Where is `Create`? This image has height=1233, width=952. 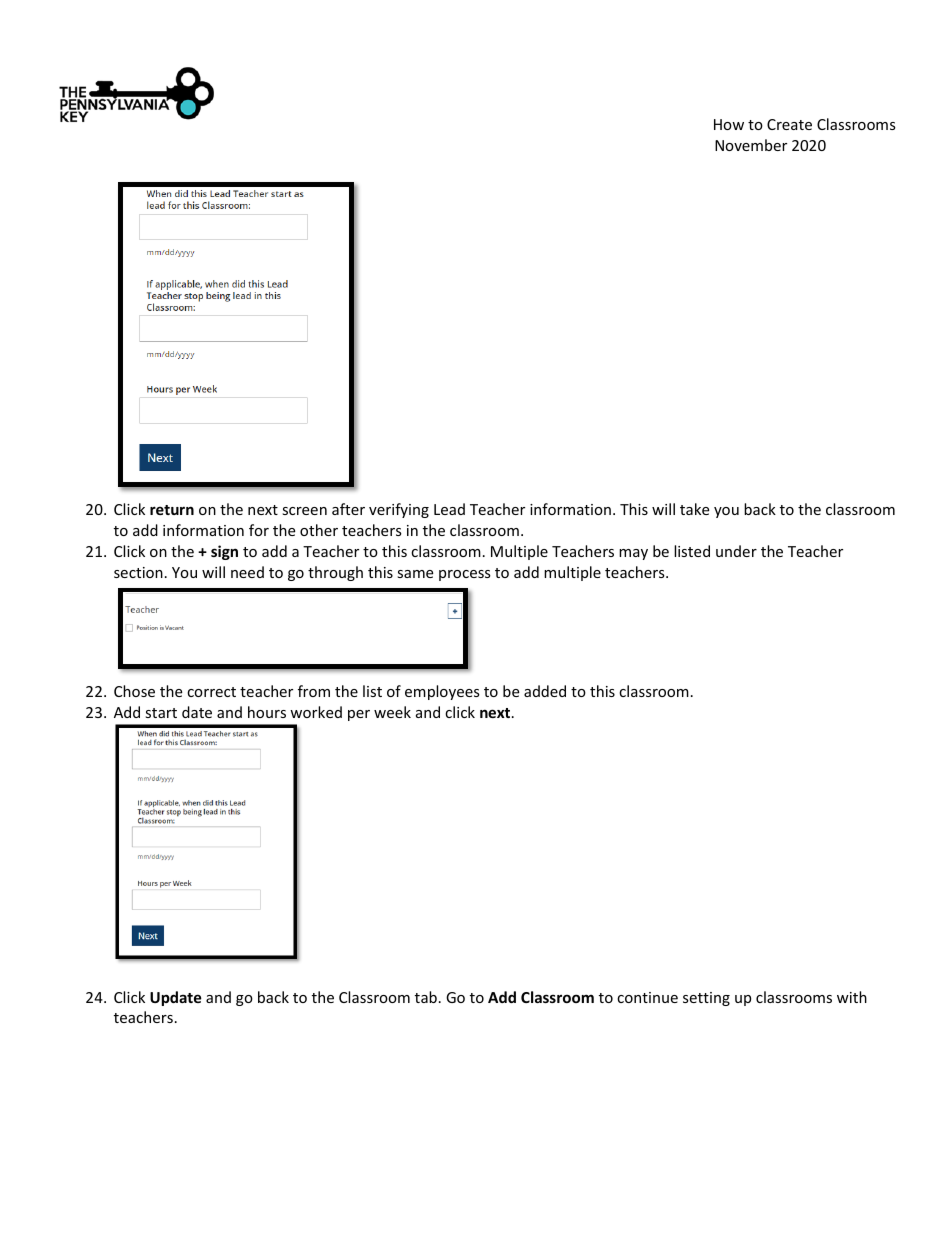
Create is located at coordinates (789, 124).
